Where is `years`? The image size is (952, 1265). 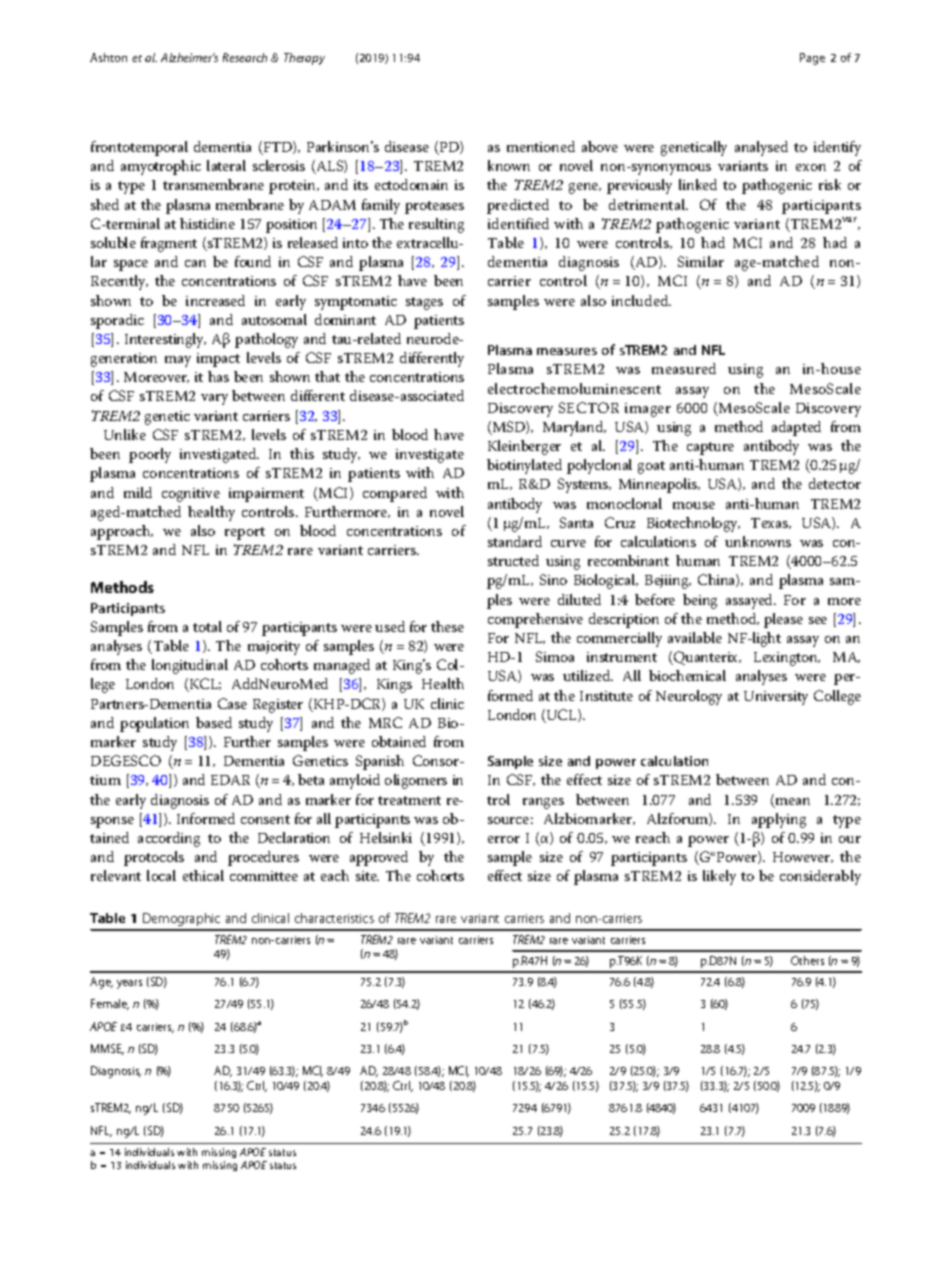 years is located at coordinates (129, 984).
